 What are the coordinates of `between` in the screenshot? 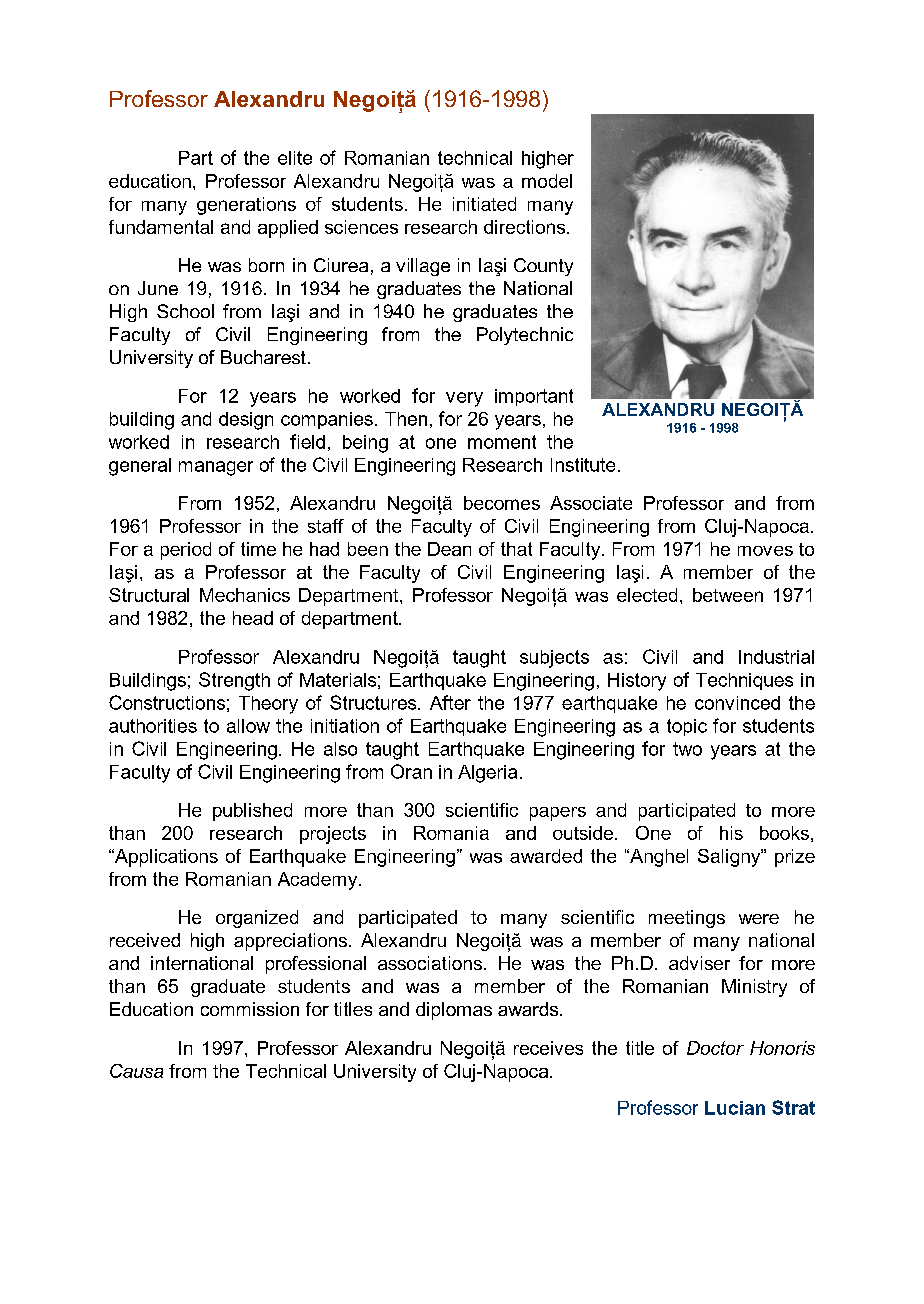 It's located at (728, 595).
